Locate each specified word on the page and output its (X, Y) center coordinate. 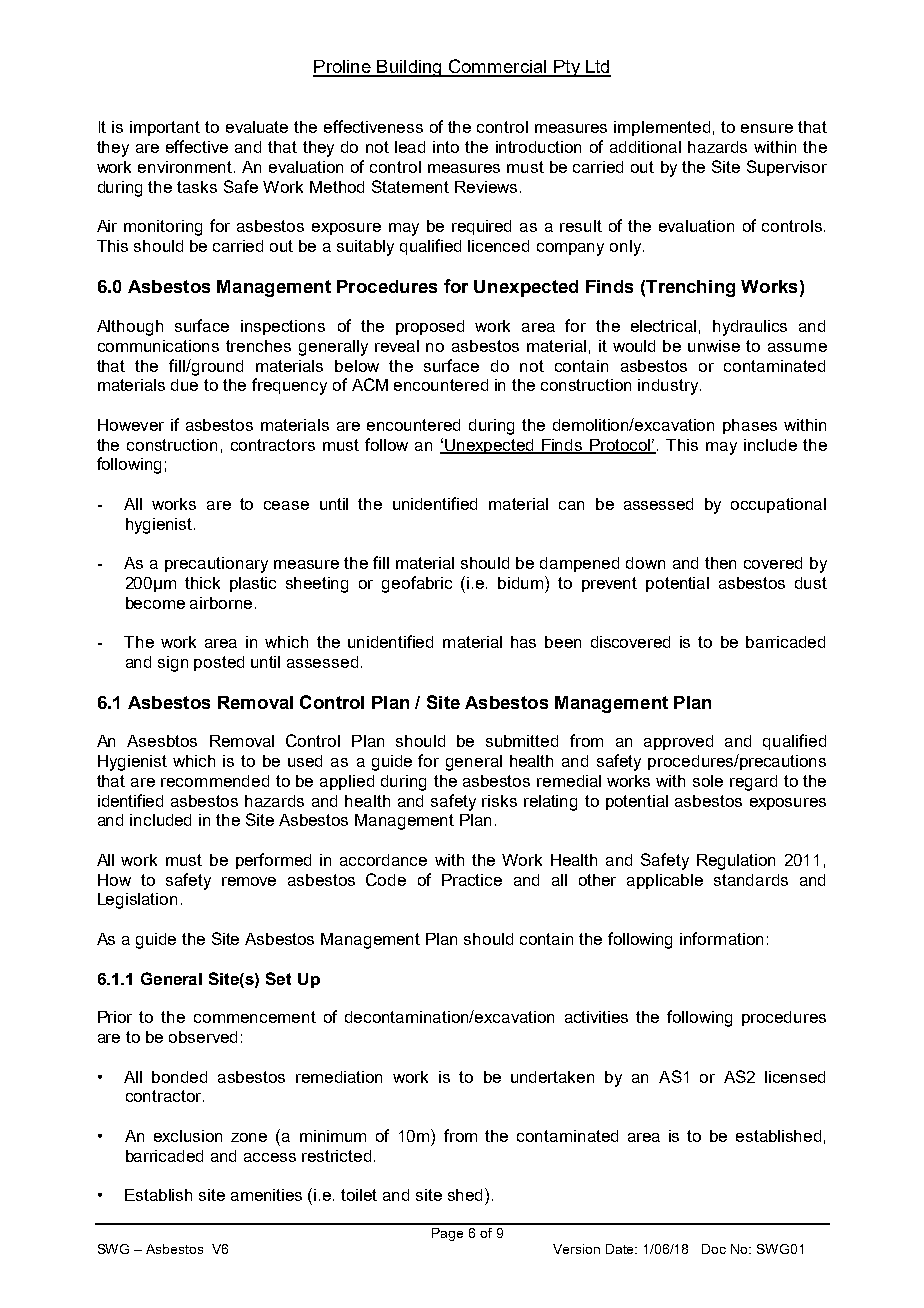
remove (249, 881)
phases (750, 426)
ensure (767, 128)
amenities (266, 1195)
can (571, 505)
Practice (472, 880)
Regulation (736, 862)
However (131, 425)
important (165, 128)
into (446, 147)
